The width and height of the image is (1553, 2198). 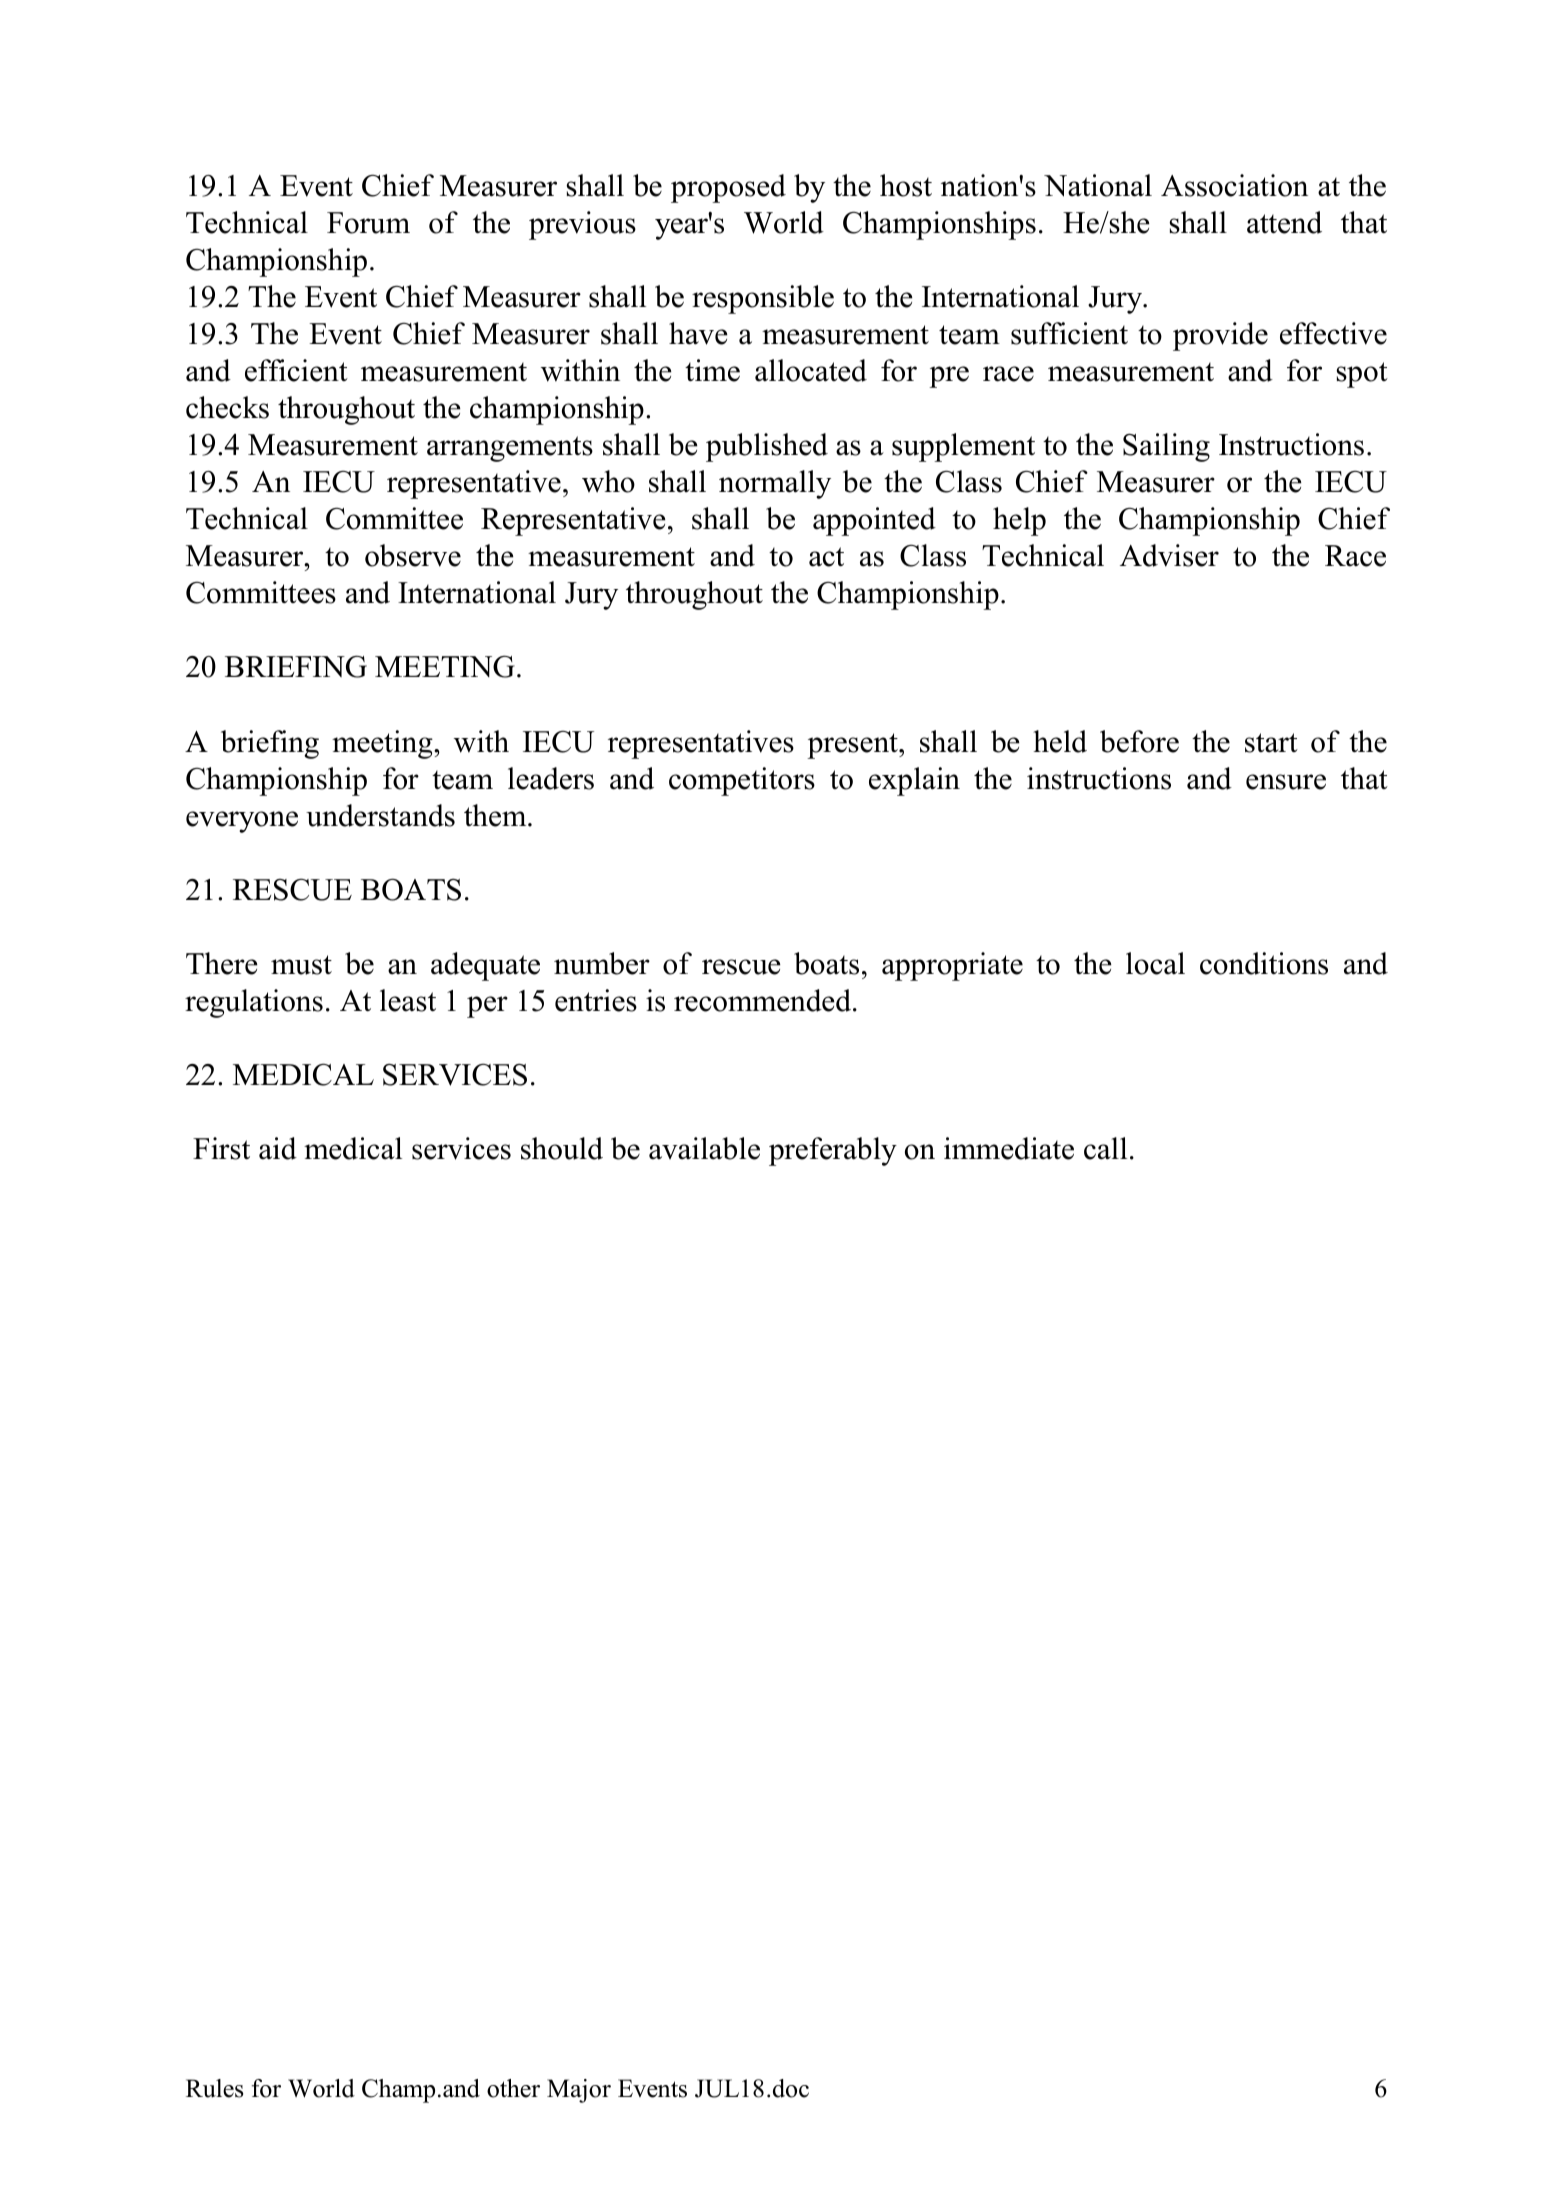 What do you see at coordinates (833, 1151) in the image?
I see `preferably` at bounding box center [833, 1151].
